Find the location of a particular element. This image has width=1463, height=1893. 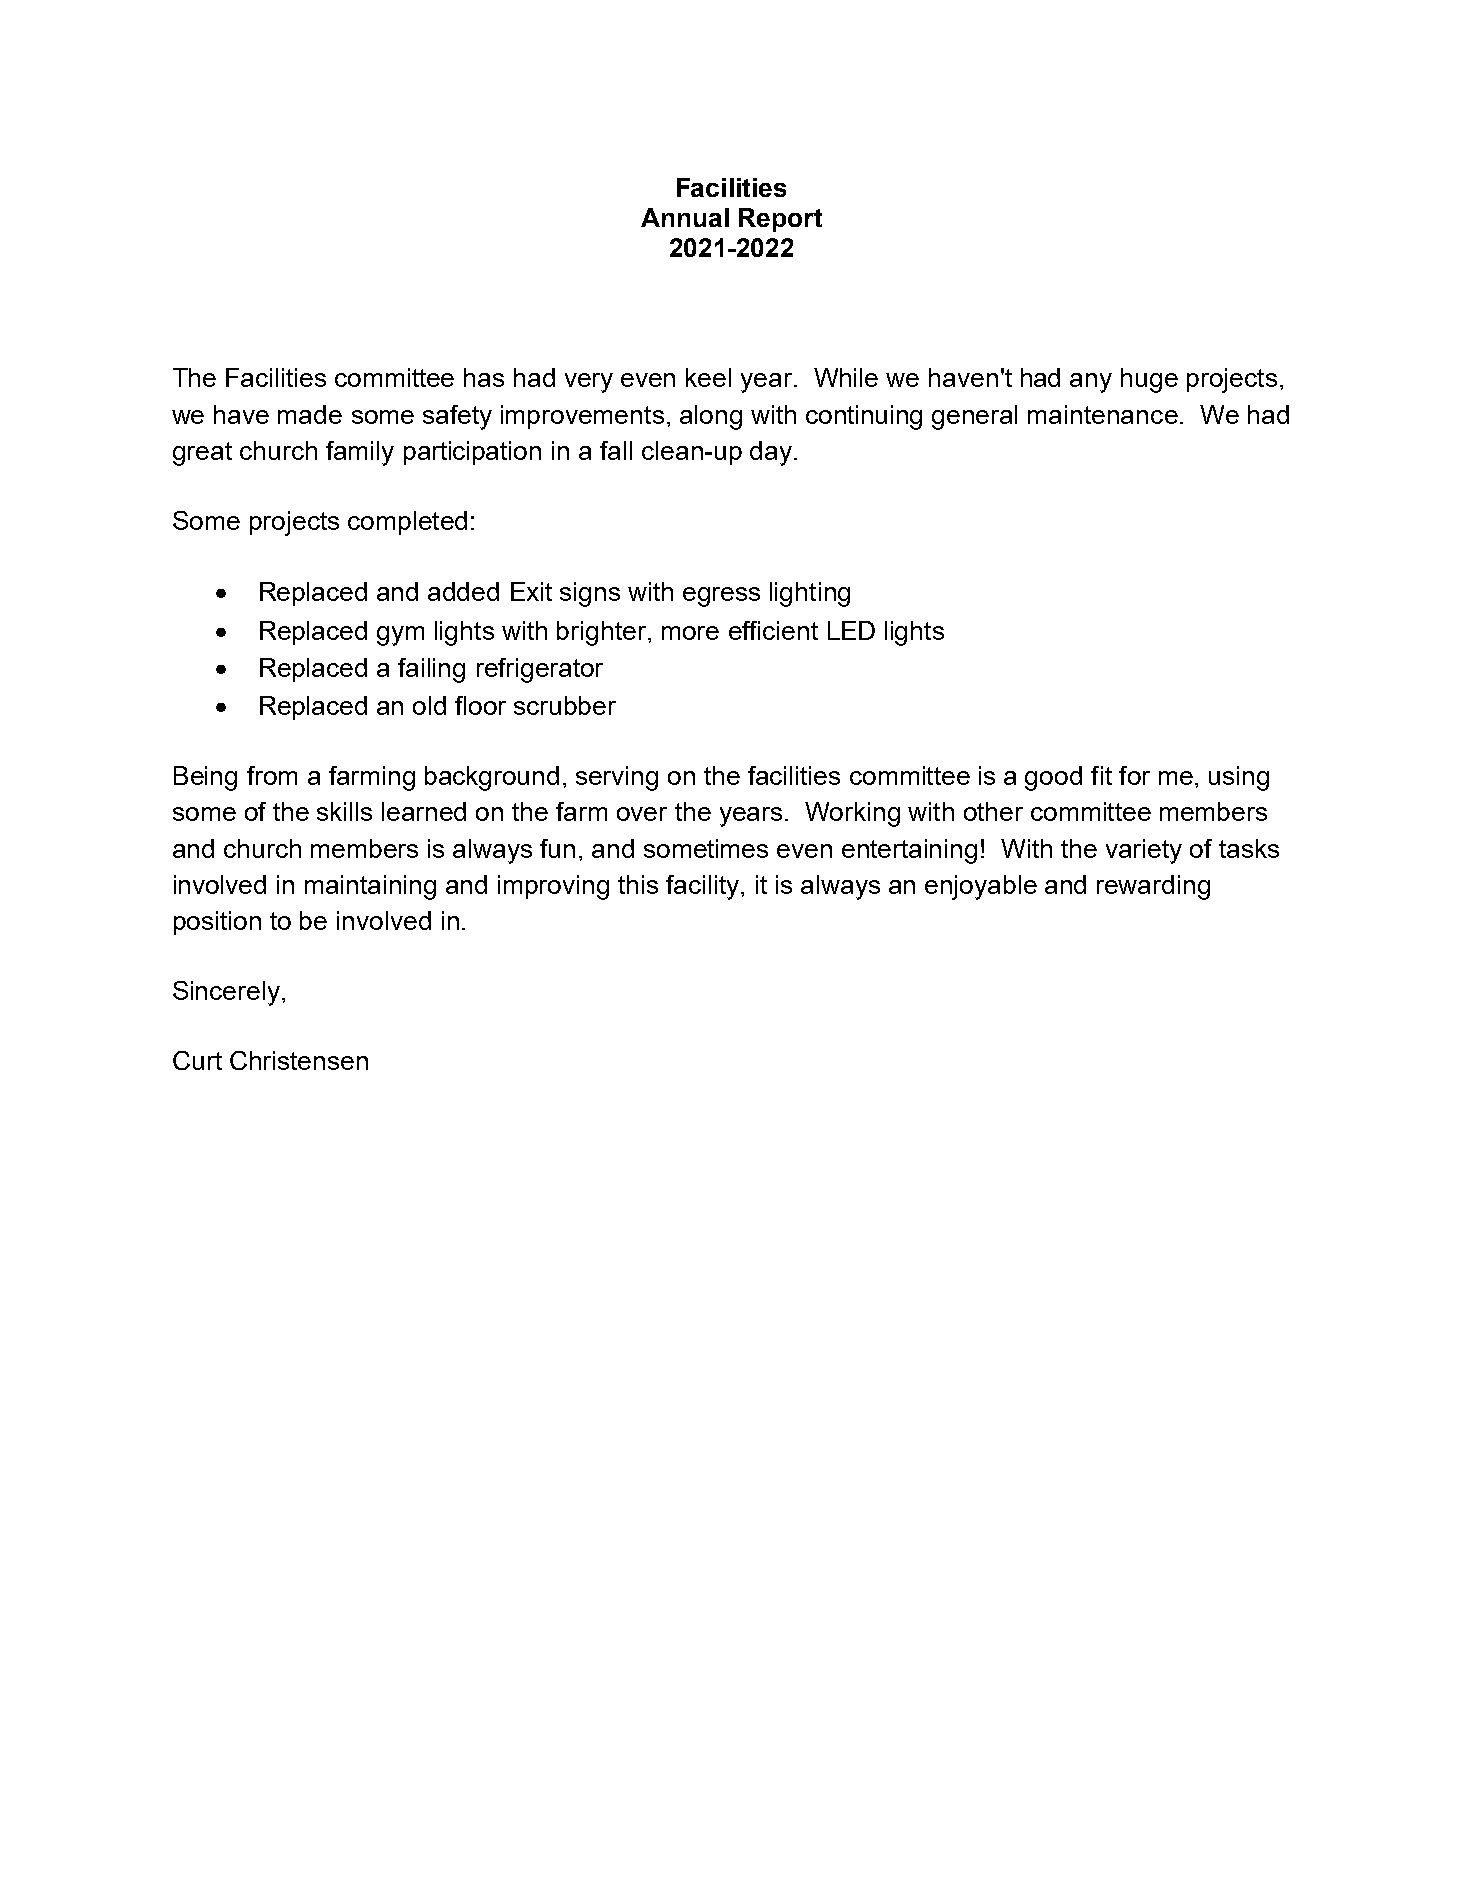

Report is located at coordinates (780, 220).
